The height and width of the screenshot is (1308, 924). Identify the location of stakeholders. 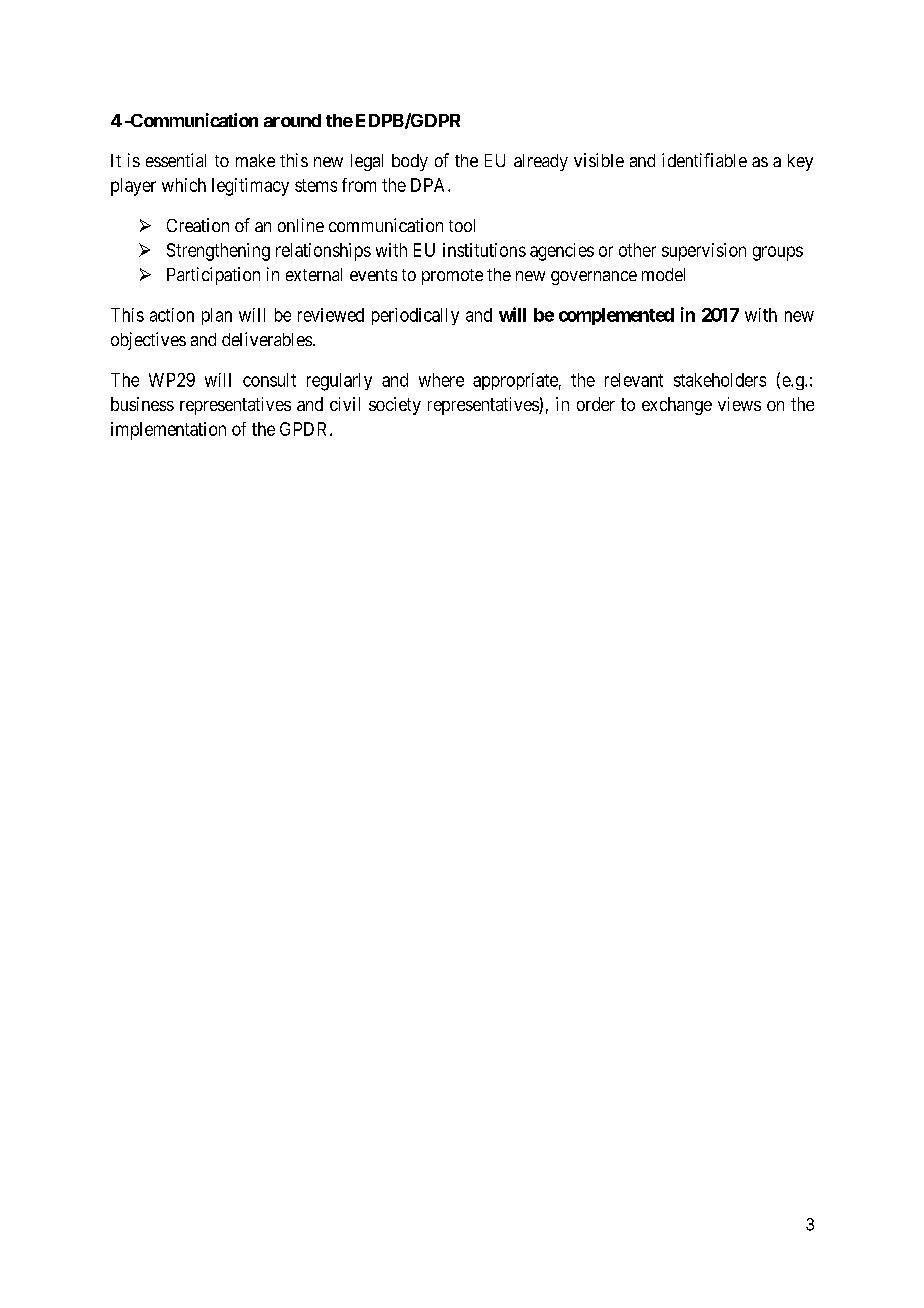
(720, 380).
